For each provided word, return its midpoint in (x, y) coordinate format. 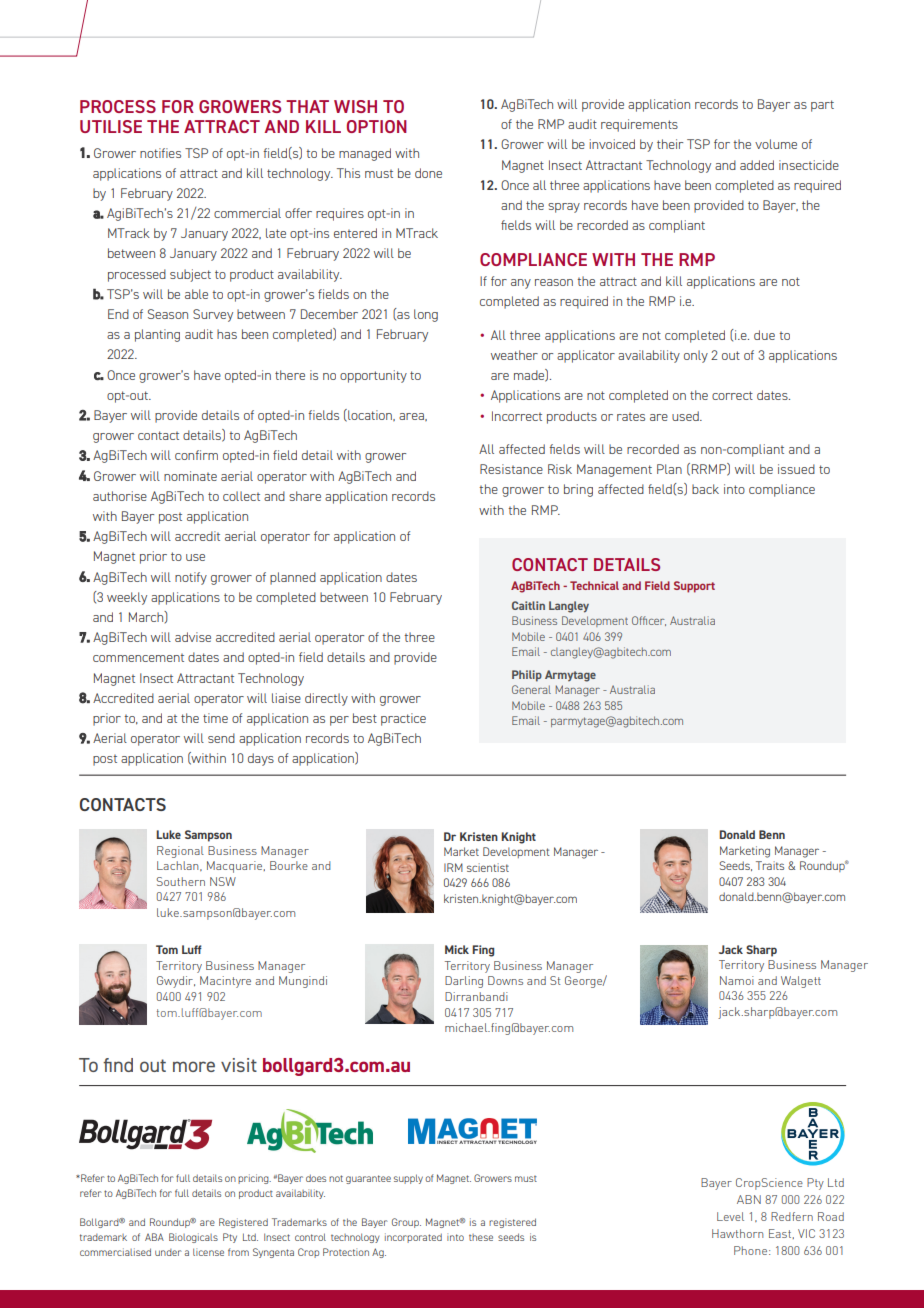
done (428, 173)
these (481, 1237)
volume (776, 144)
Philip (527, 676)
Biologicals (193, 1238)
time (215, 718)
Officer (649, 621)
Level (730, 1216)
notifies (160, 153)
